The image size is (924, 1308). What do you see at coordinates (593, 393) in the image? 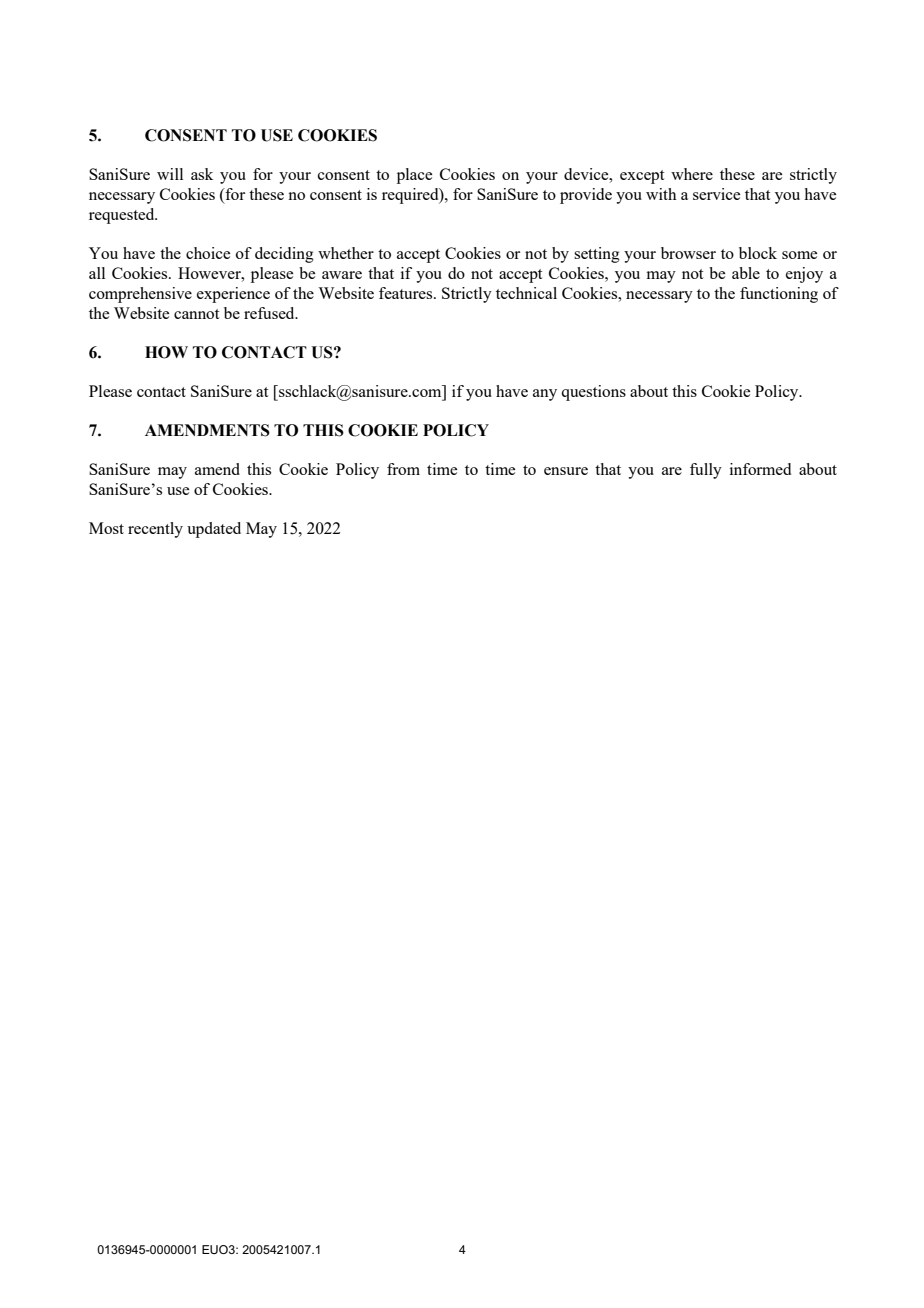
I see `questions` at bounding box center [593, 393].
